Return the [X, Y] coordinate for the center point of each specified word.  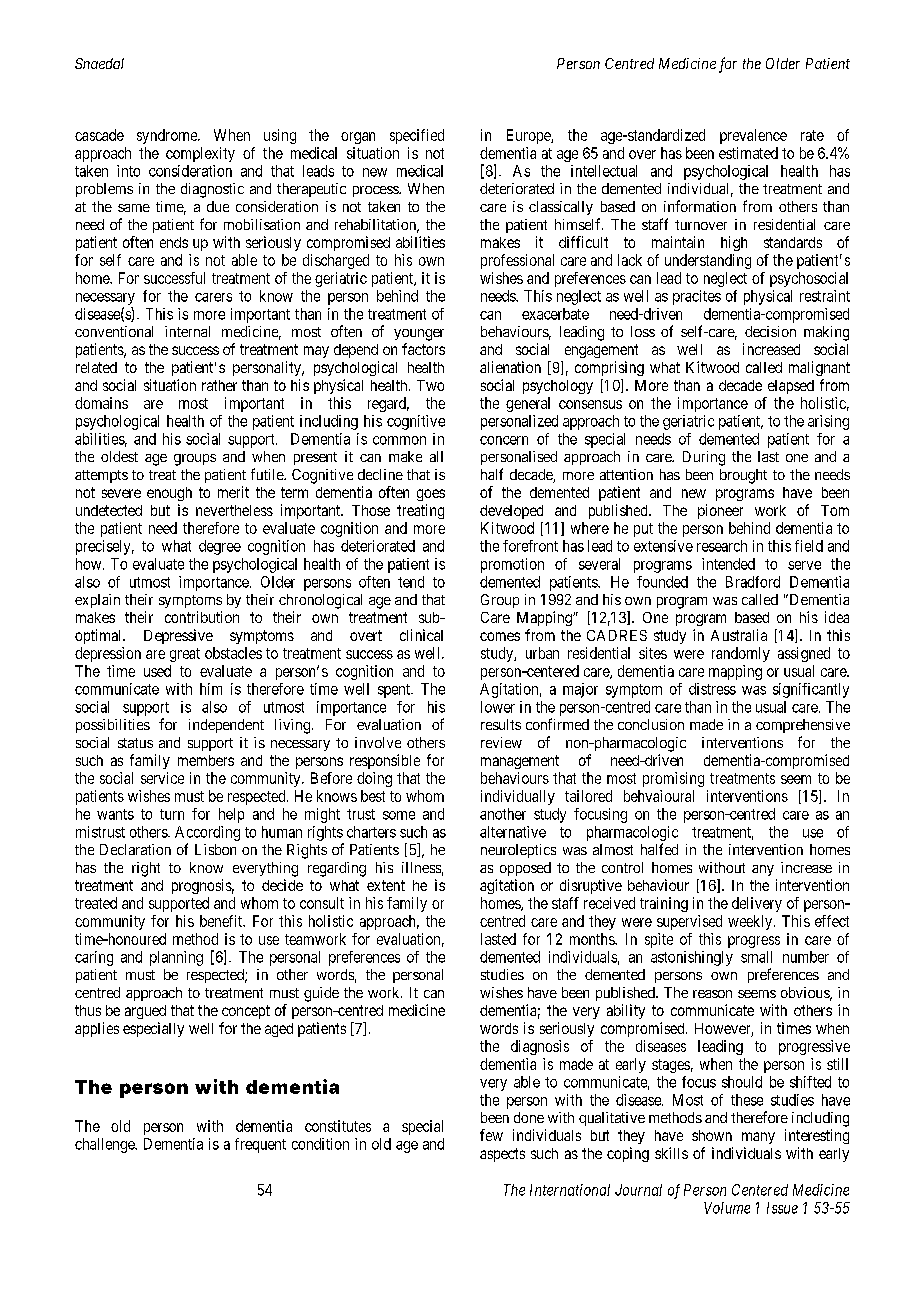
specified [417, 136]
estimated [748, 153]
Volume [727, 1208]
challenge [105, 1145]
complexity [200, 154]
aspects [502, 1155]
